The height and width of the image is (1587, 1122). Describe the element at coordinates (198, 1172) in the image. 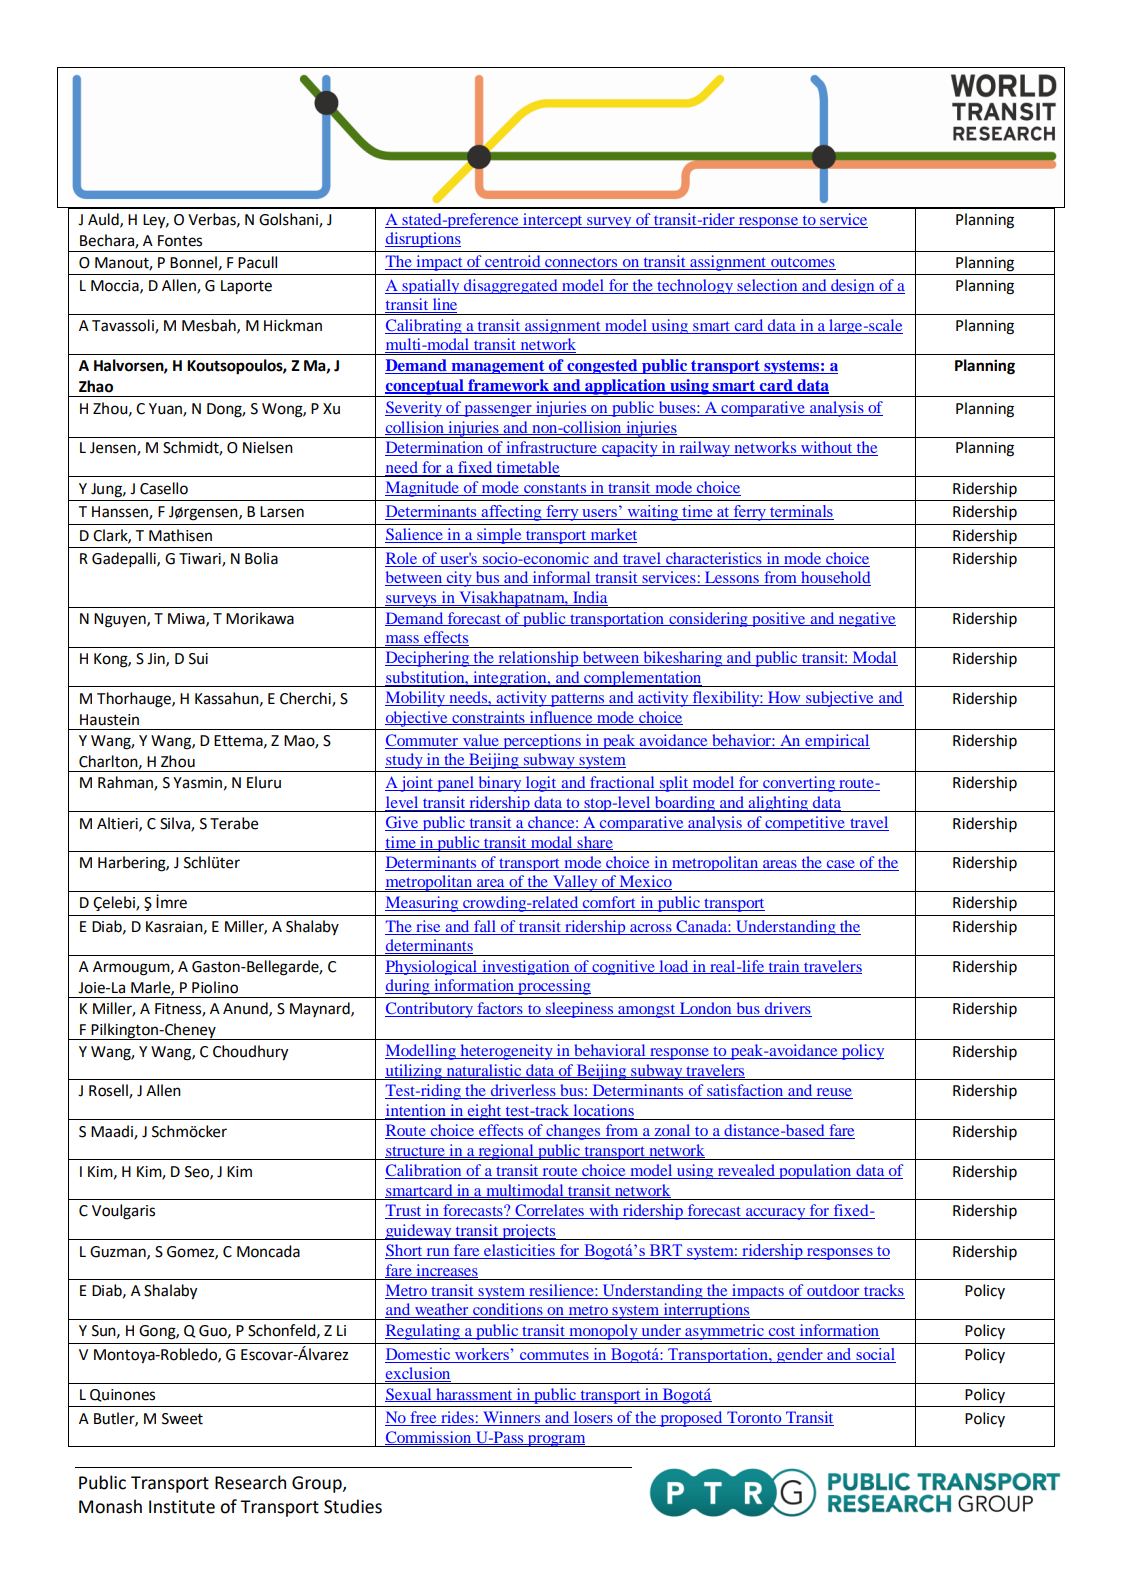

I see `Seo` at that location.
